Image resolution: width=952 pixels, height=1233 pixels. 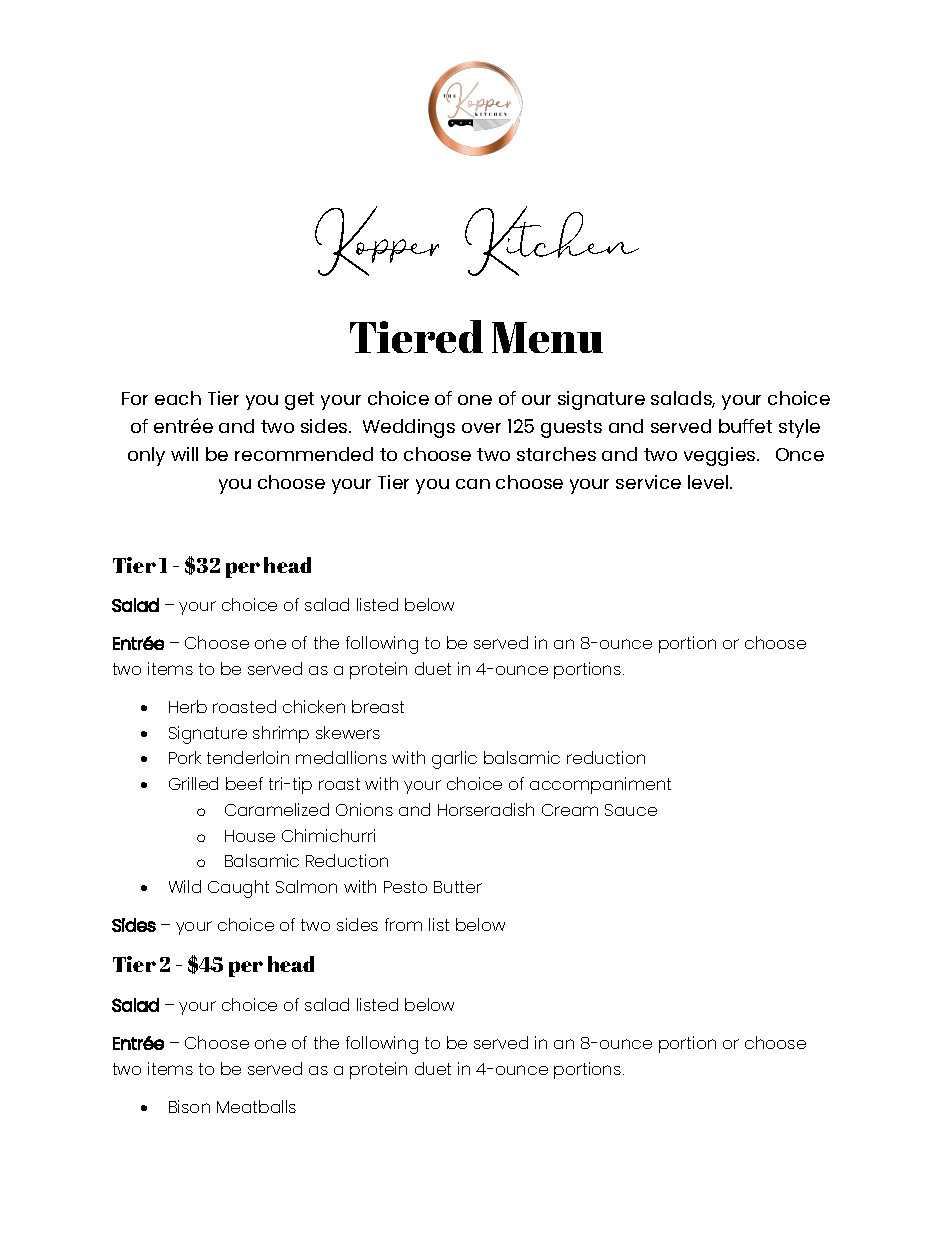 What do you see at coordinates (709, 482) in the image?
I see `level` at bounding box center [709, 482].
